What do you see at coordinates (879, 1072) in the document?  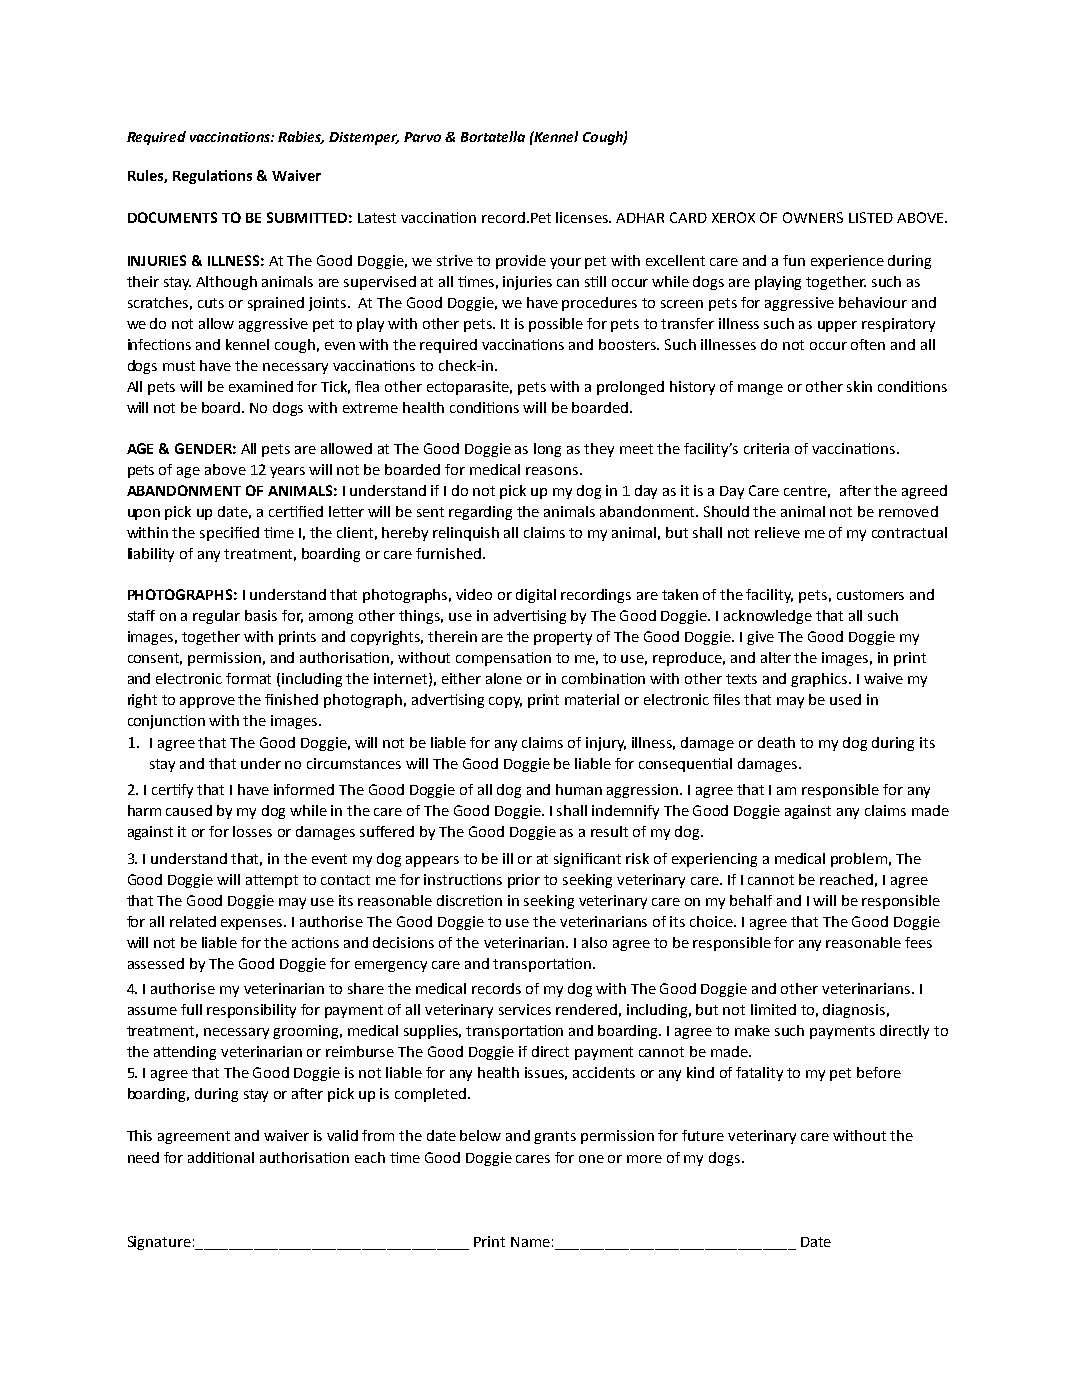 I see `before` at bounding box center [879, 1072].
